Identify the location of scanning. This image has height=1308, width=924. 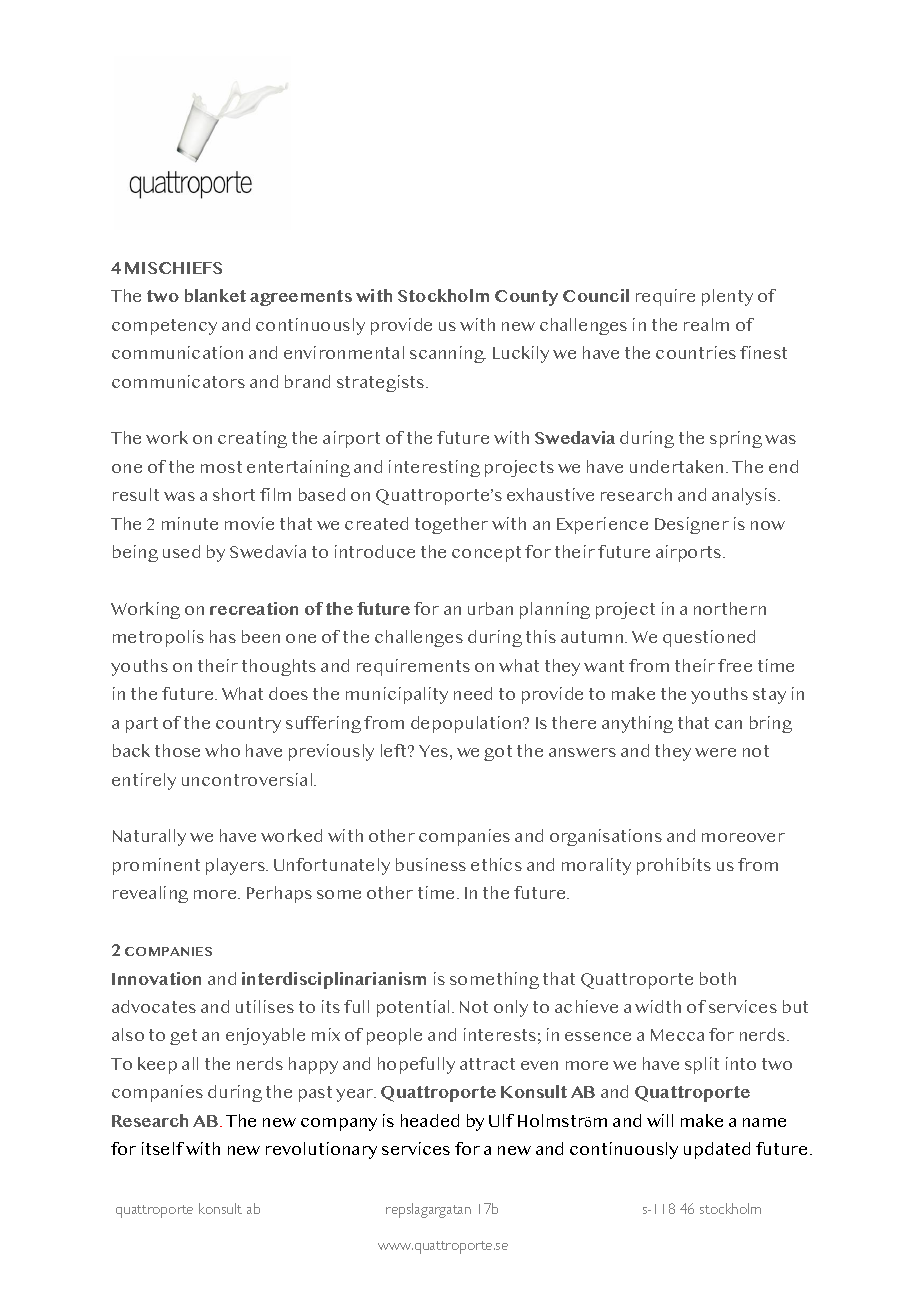
(448, 354).
